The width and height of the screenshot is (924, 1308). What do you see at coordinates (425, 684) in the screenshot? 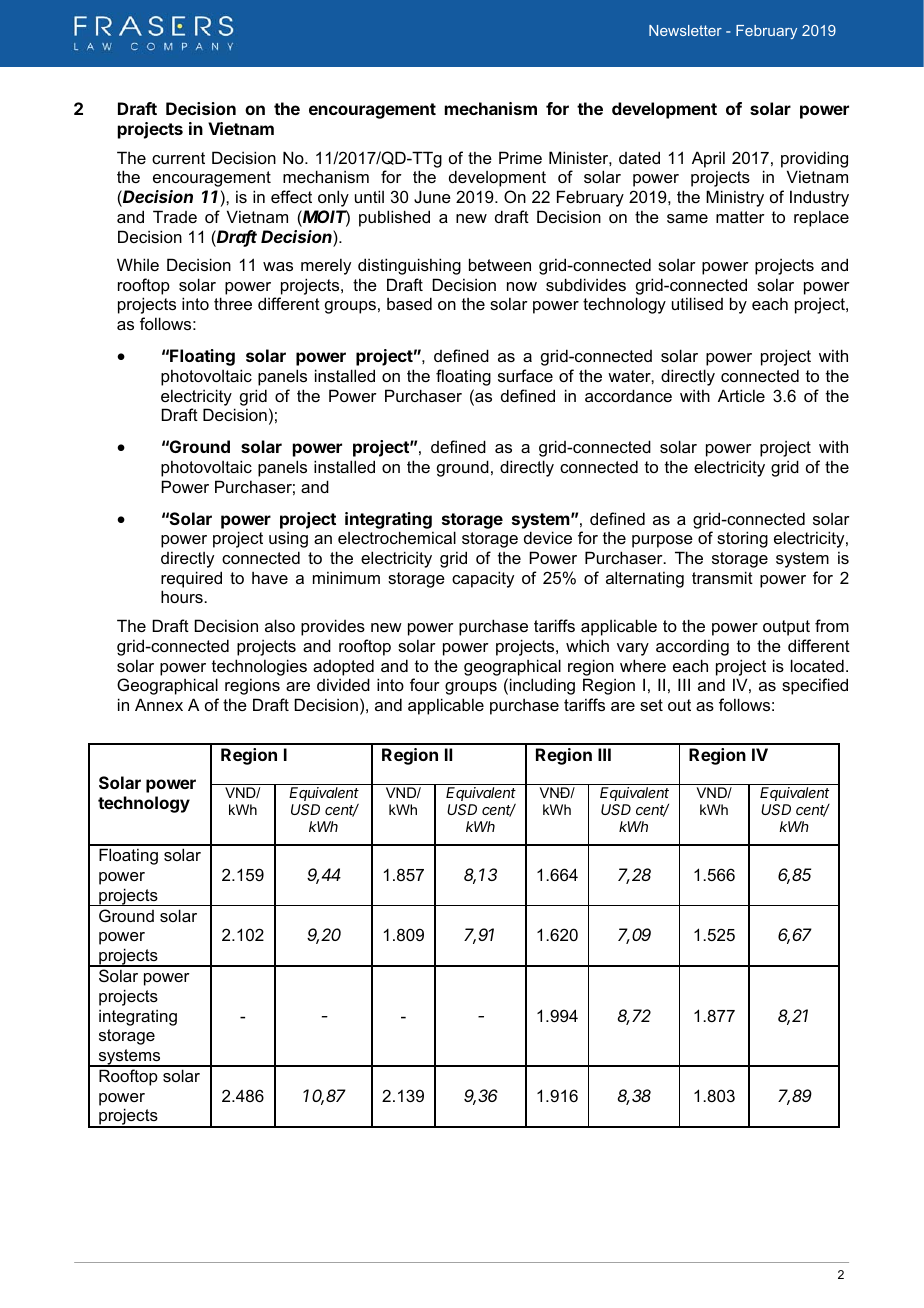
I see `four` at bounding box center [425, 684].
